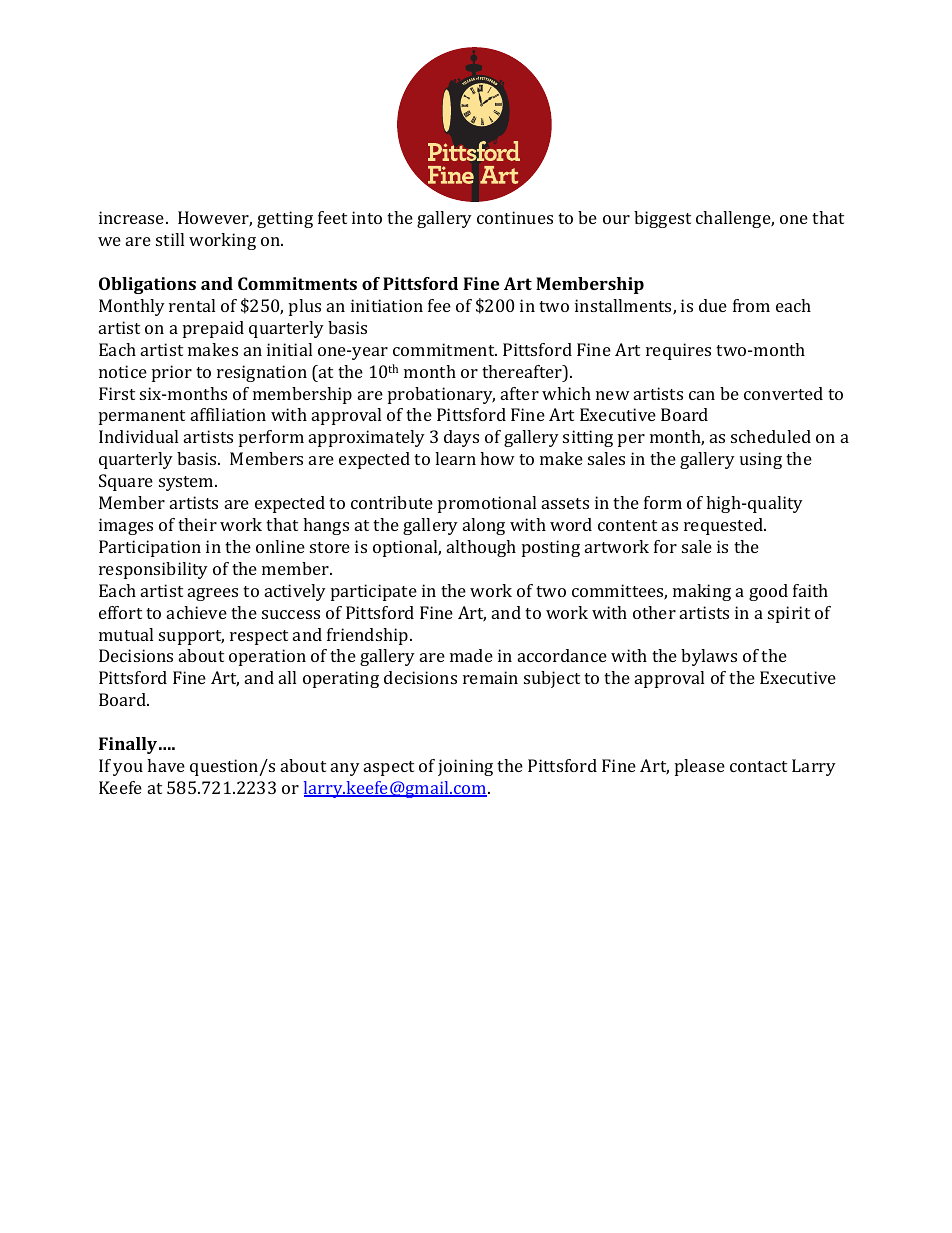 This screenshot has height=1233, width=952. What do you see at coordinates (441, 395) in the screenshot?
I see `probationary` at bounding box center [441, 395].
